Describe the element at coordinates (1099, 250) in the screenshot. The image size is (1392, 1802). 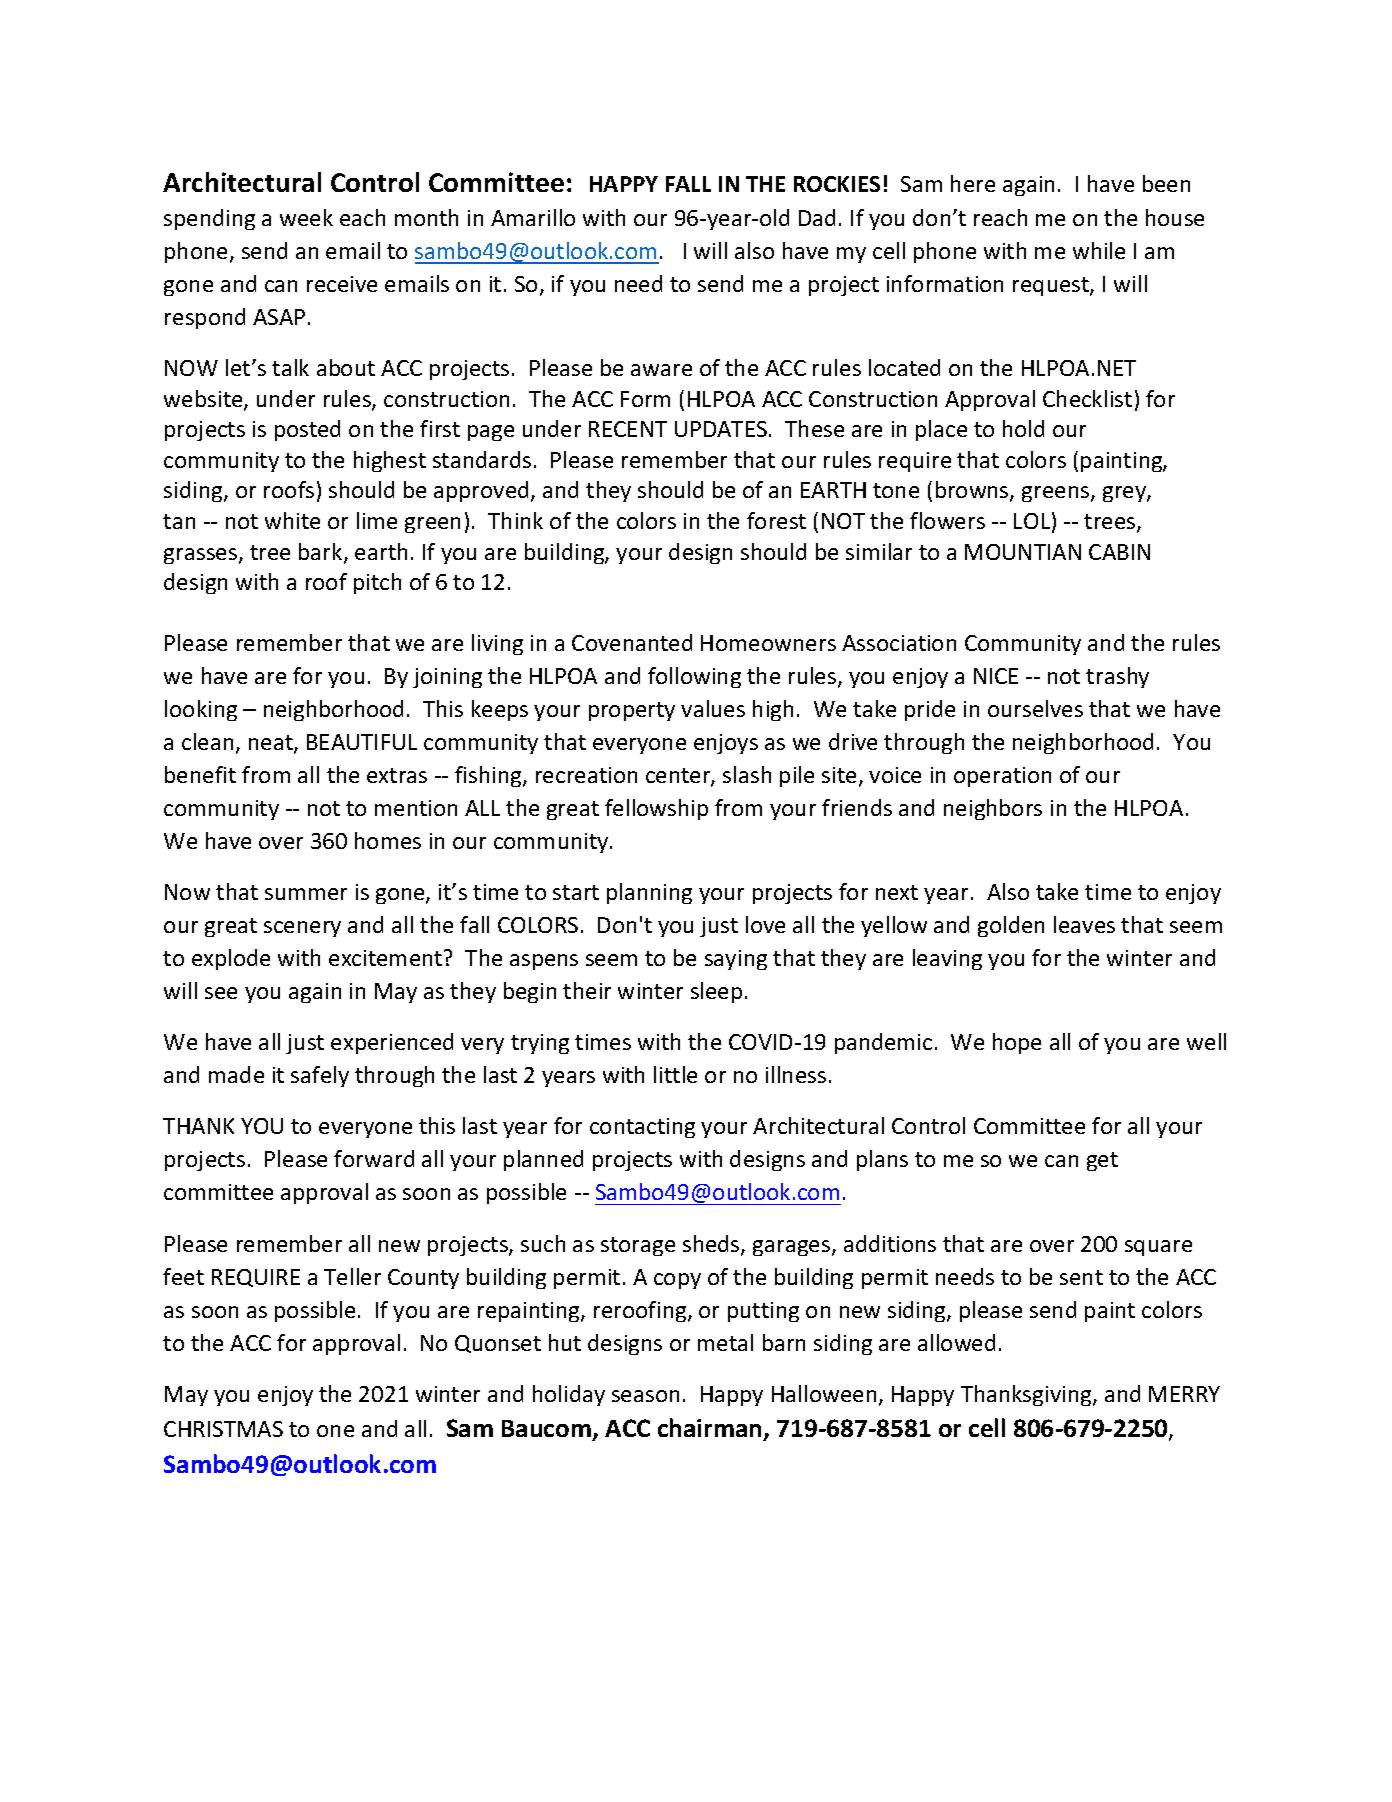
I see `while` at that location.
